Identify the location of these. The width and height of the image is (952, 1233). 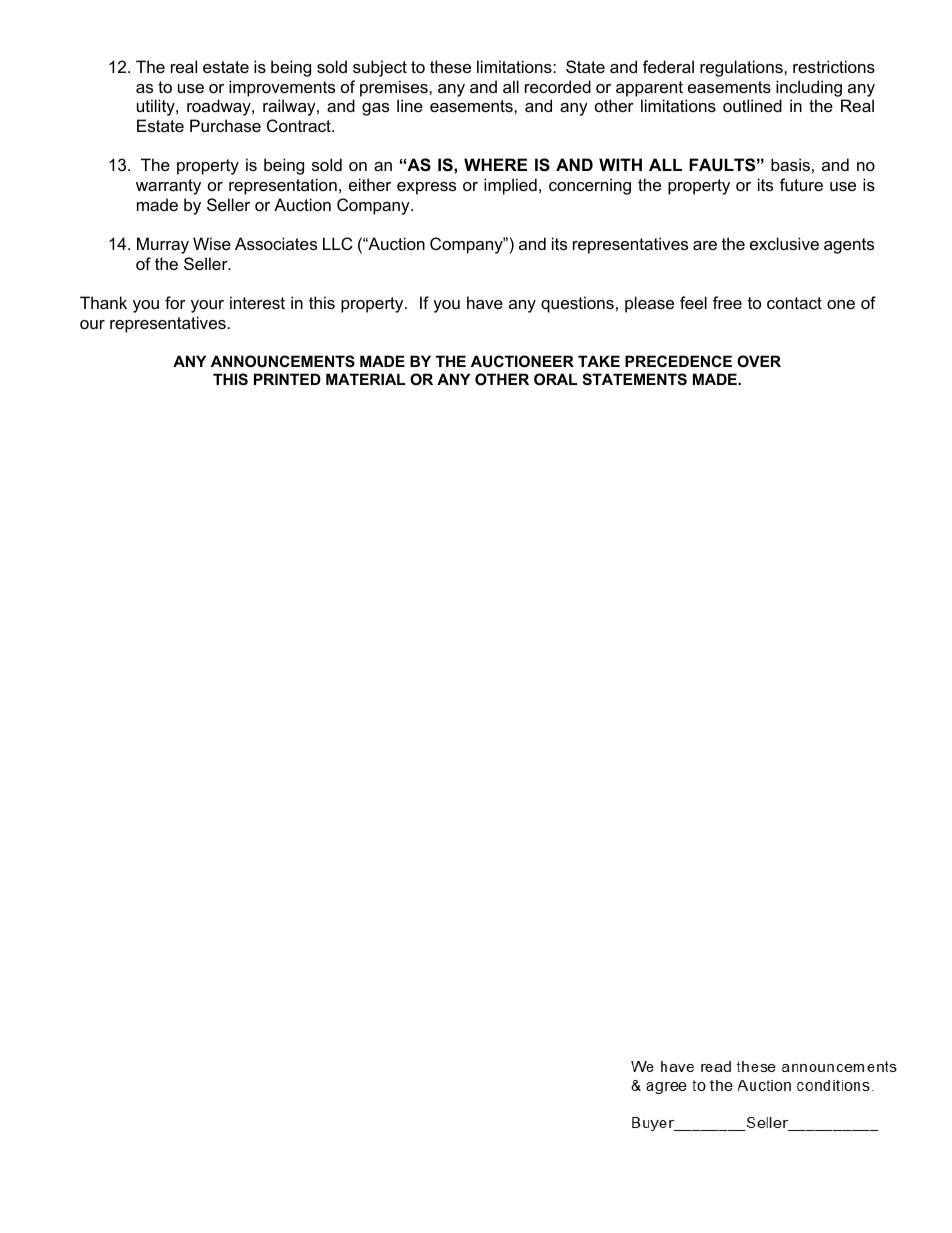
(450, 66).
